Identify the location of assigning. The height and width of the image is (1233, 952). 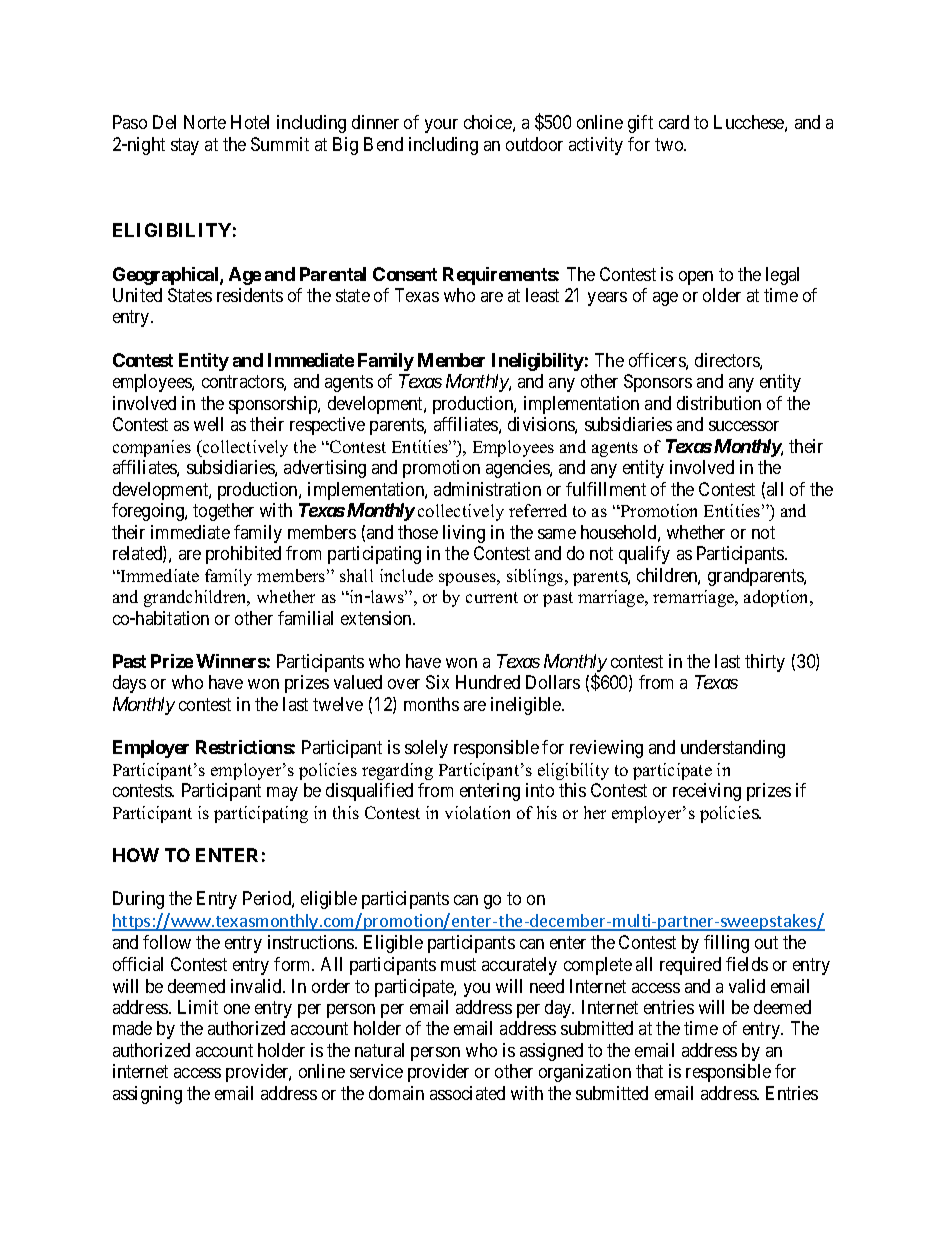
(147, 1095).
